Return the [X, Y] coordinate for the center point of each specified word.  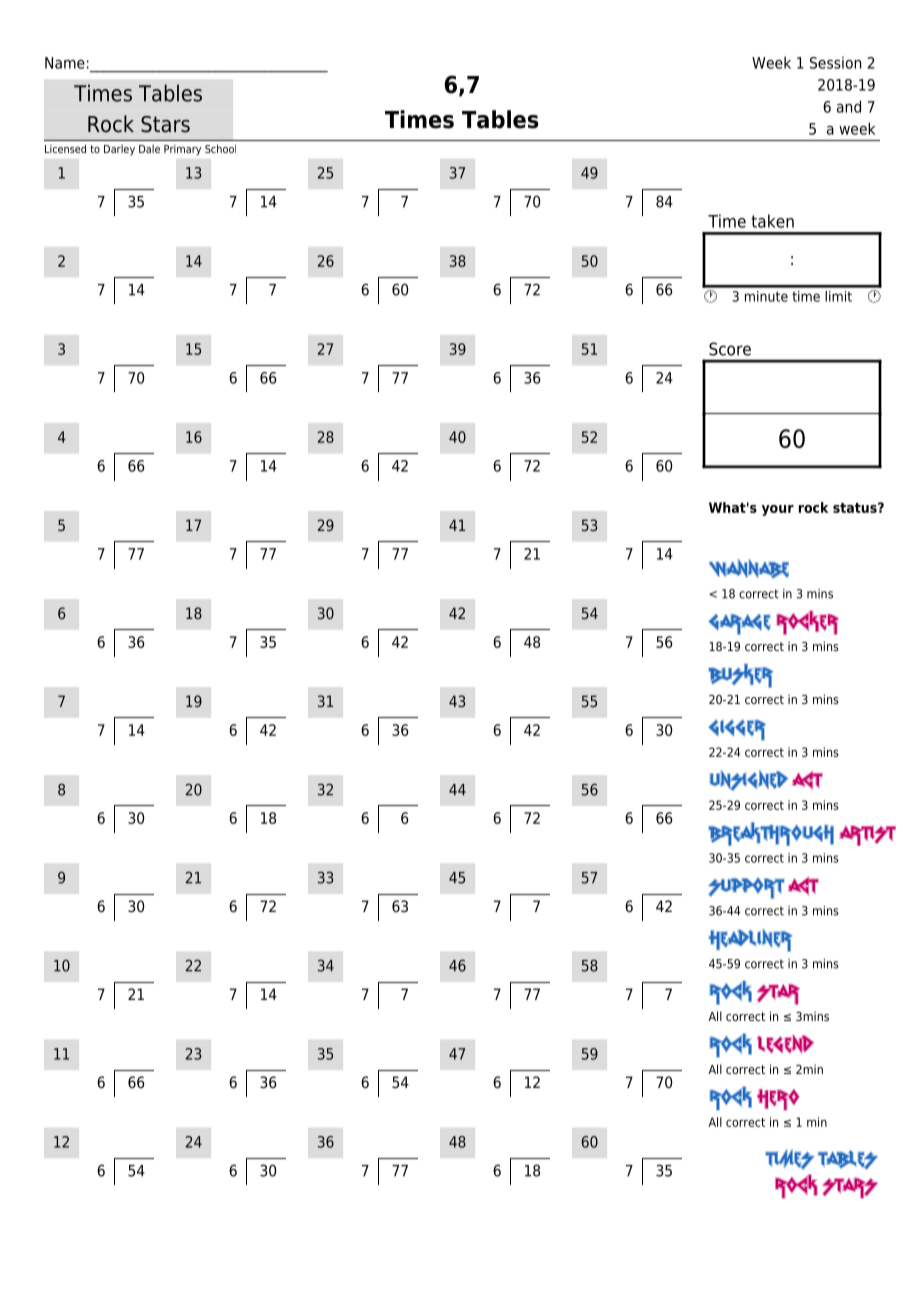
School [220, 148]
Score [730, 349]
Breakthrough [771, 834]
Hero [778, 1099]
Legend [785, 1044]
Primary [182, 150]
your [778, 510]
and [849, 106]
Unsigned [749, 780]
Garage [739, 624]
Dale [149, 149]
